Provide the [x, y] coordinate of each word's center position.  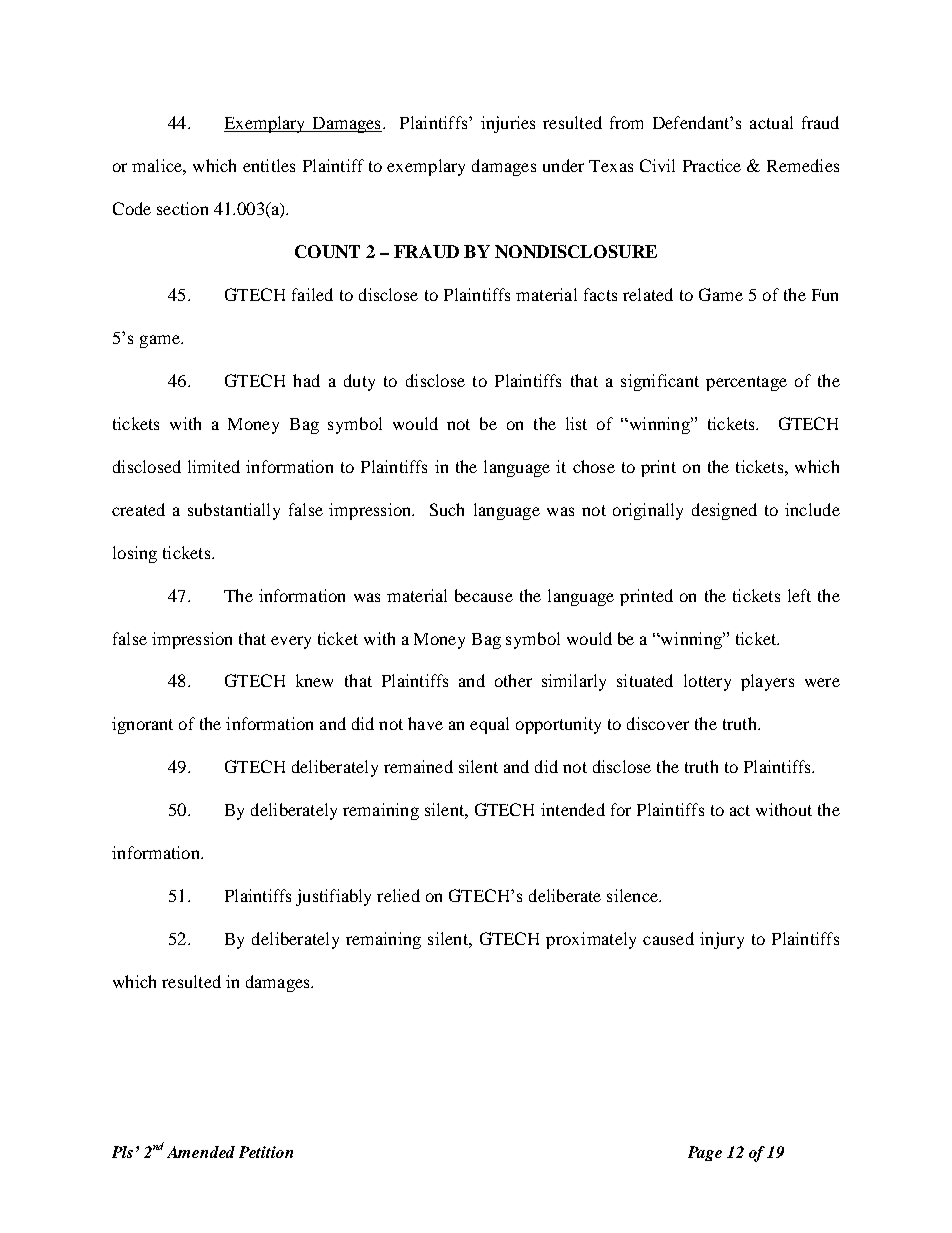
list [576, 423]
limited [214, 466]
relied [398, 895]
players [767, 682]
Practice [712, 165]
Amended [201, 1152]
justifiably [333, 897]
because [484, 595]
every [291, 642]
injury [722, 940]
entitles [269, 165]
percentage [746, 383]
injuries [508, 124]
